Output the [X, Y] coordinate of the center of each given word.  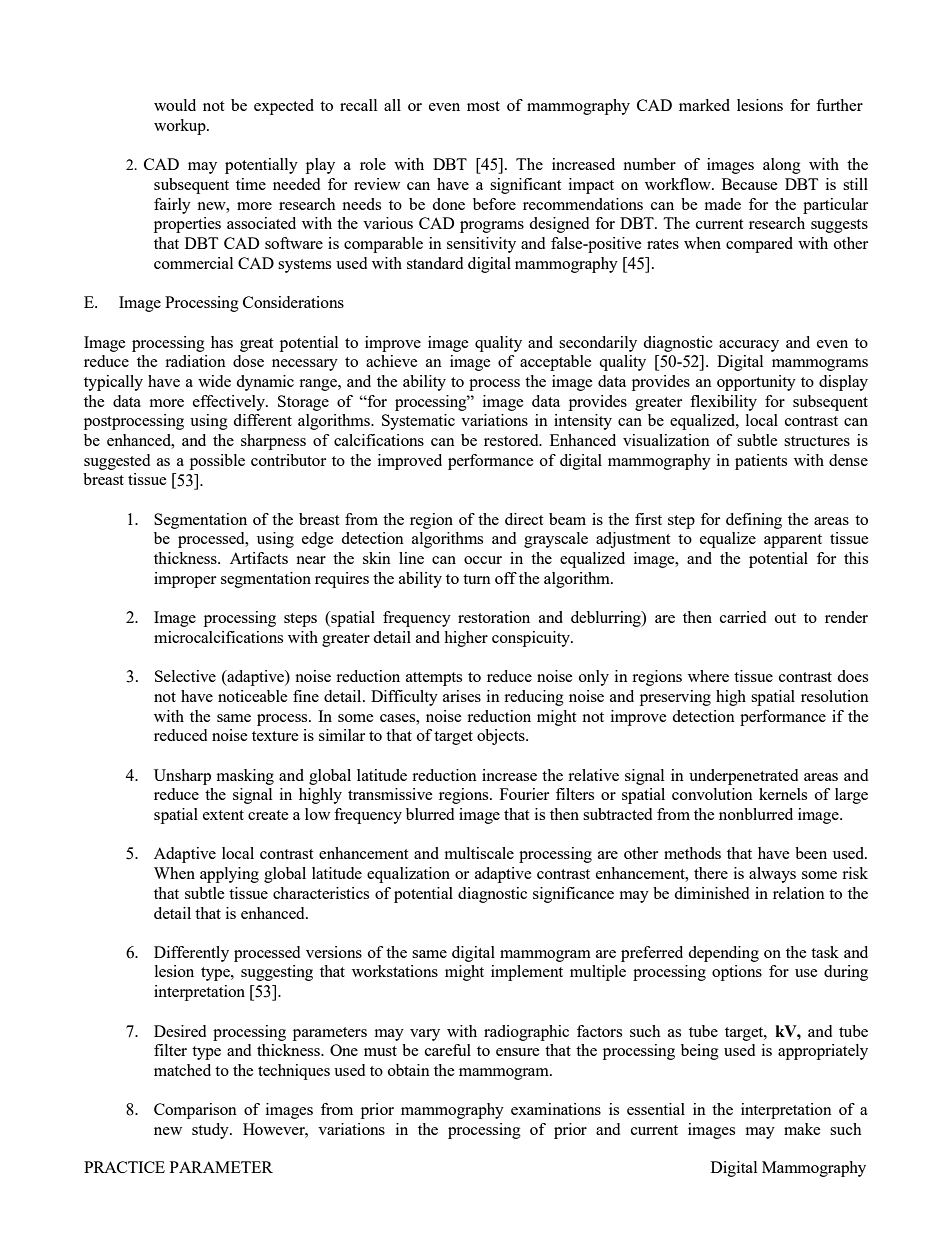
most [483, 106]
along [782, 166]
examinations [556, 1109]
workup [181, 127]
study [211, 1131]
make [802, 1129]
